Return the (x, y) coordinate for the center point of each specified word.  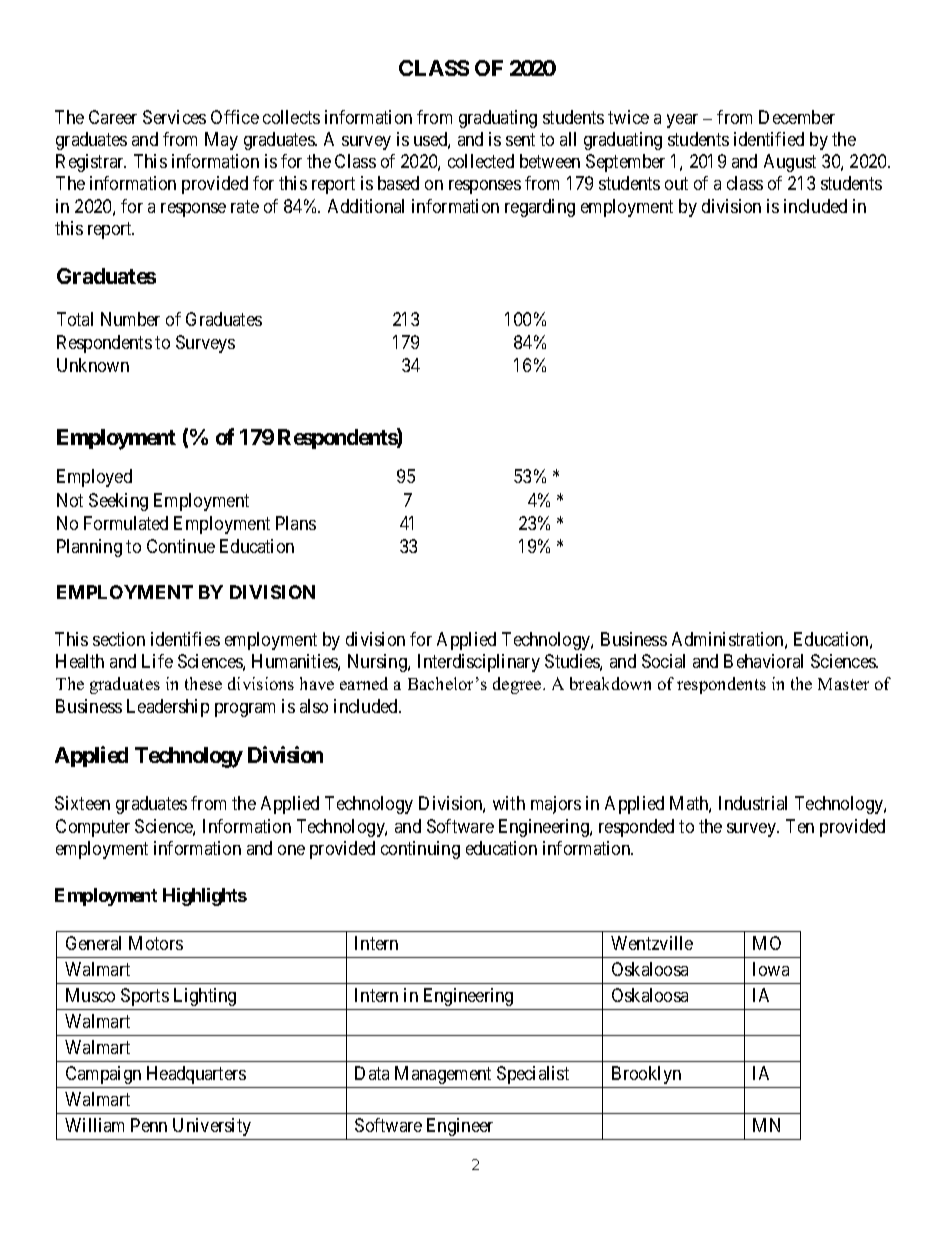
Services (174, 117)
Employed (94, 478)
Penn (149, 1125)
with (509, 803)
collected (481, 161)
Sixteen (82, 803)
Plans (296, 523)
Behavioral (763, 661)
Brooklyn (646, 1075)
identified (769, 139)
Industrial (753, 803)
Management (443, 1075)
